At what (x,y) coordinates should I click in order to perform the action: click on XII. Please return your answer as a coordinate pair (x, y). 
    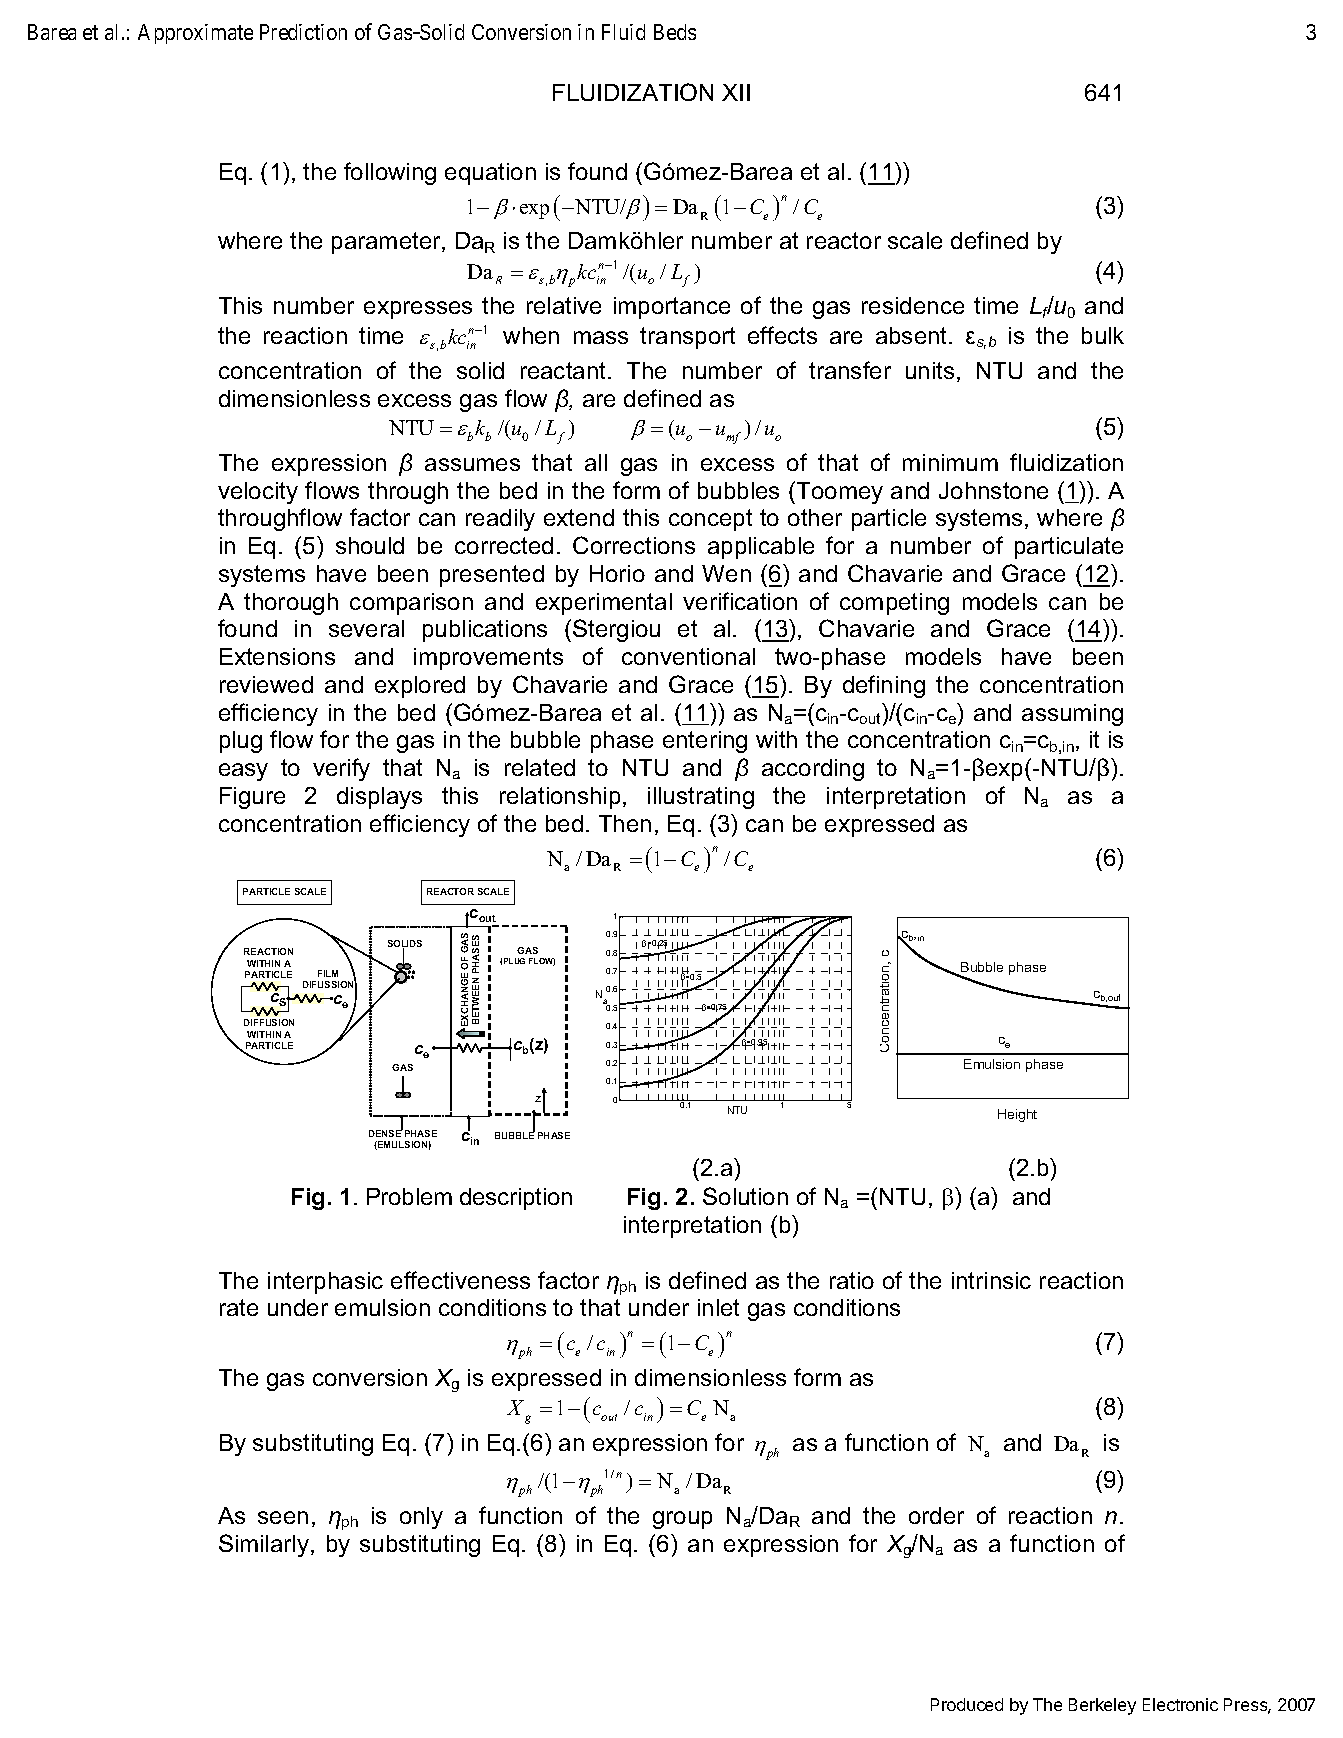
    Looking at the image, I should click on (736, 92).
